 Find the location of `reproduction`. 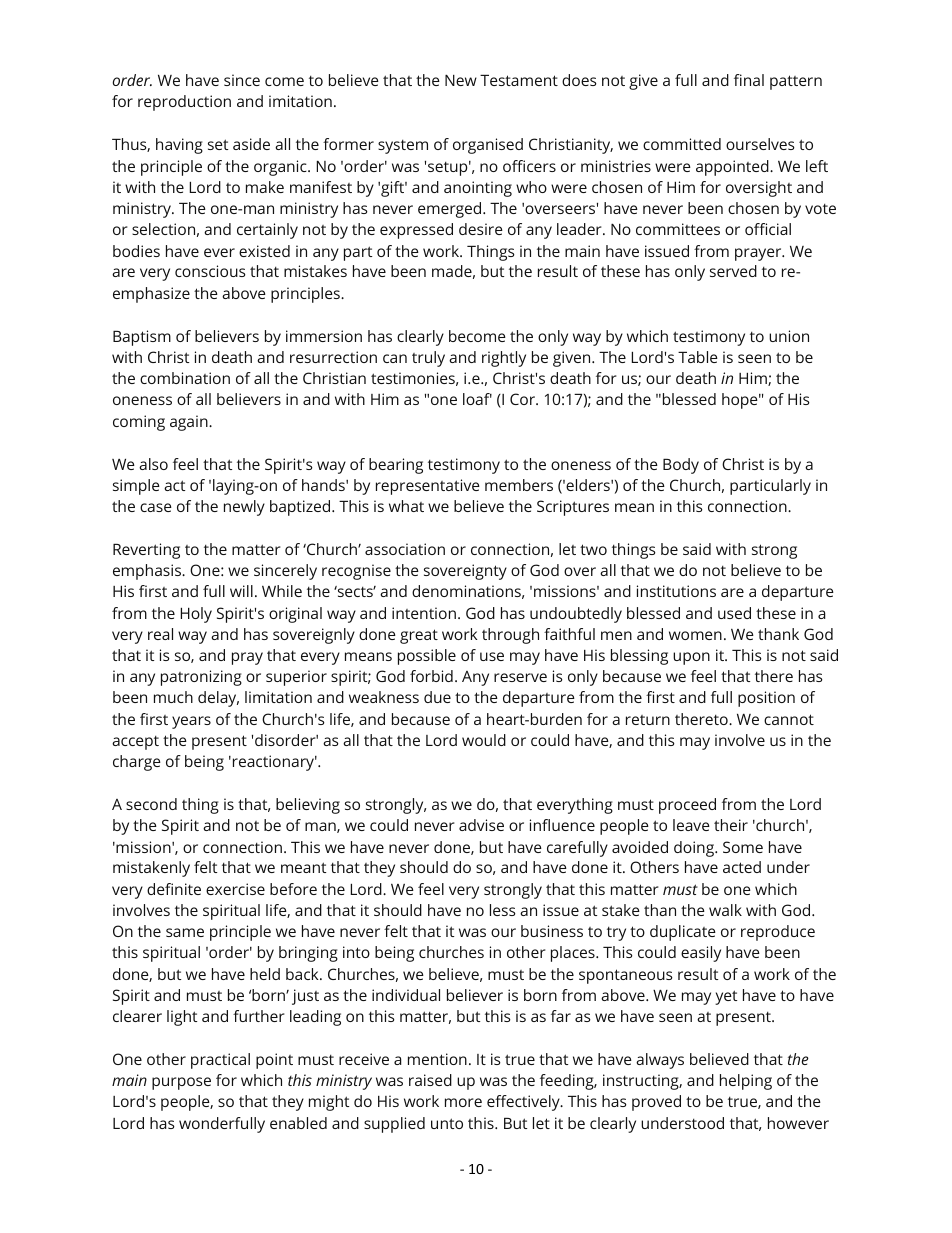

reproduction is located at coordinates (184, 103).
